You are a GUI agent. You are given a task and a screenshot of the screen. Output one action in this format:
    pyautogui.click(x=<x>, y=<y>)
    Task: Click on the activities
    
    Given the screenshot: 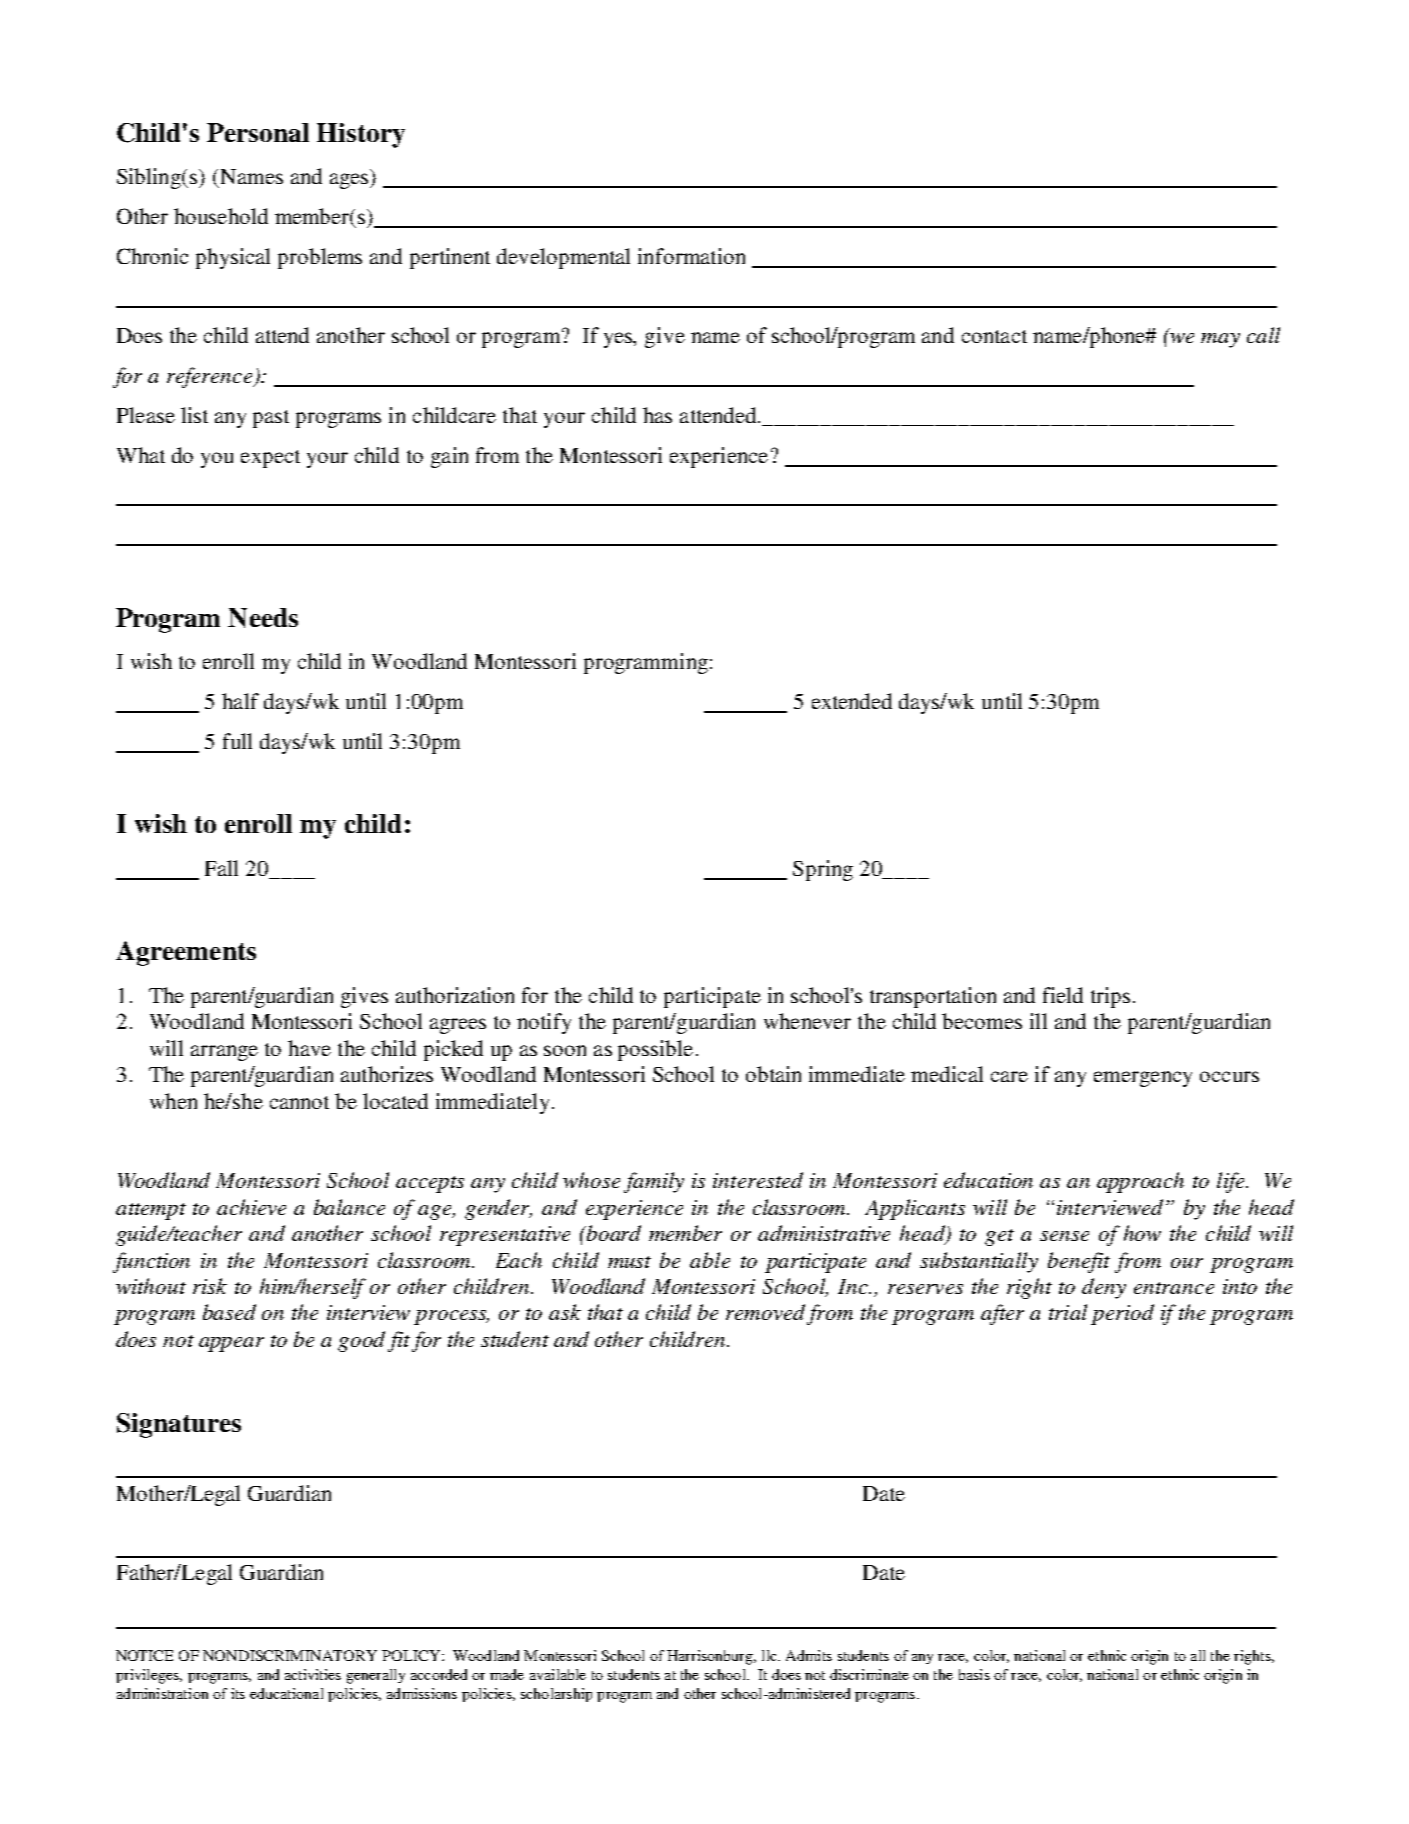 What is the action you would take?
    pyautogui.click(x=313, y=1674)
